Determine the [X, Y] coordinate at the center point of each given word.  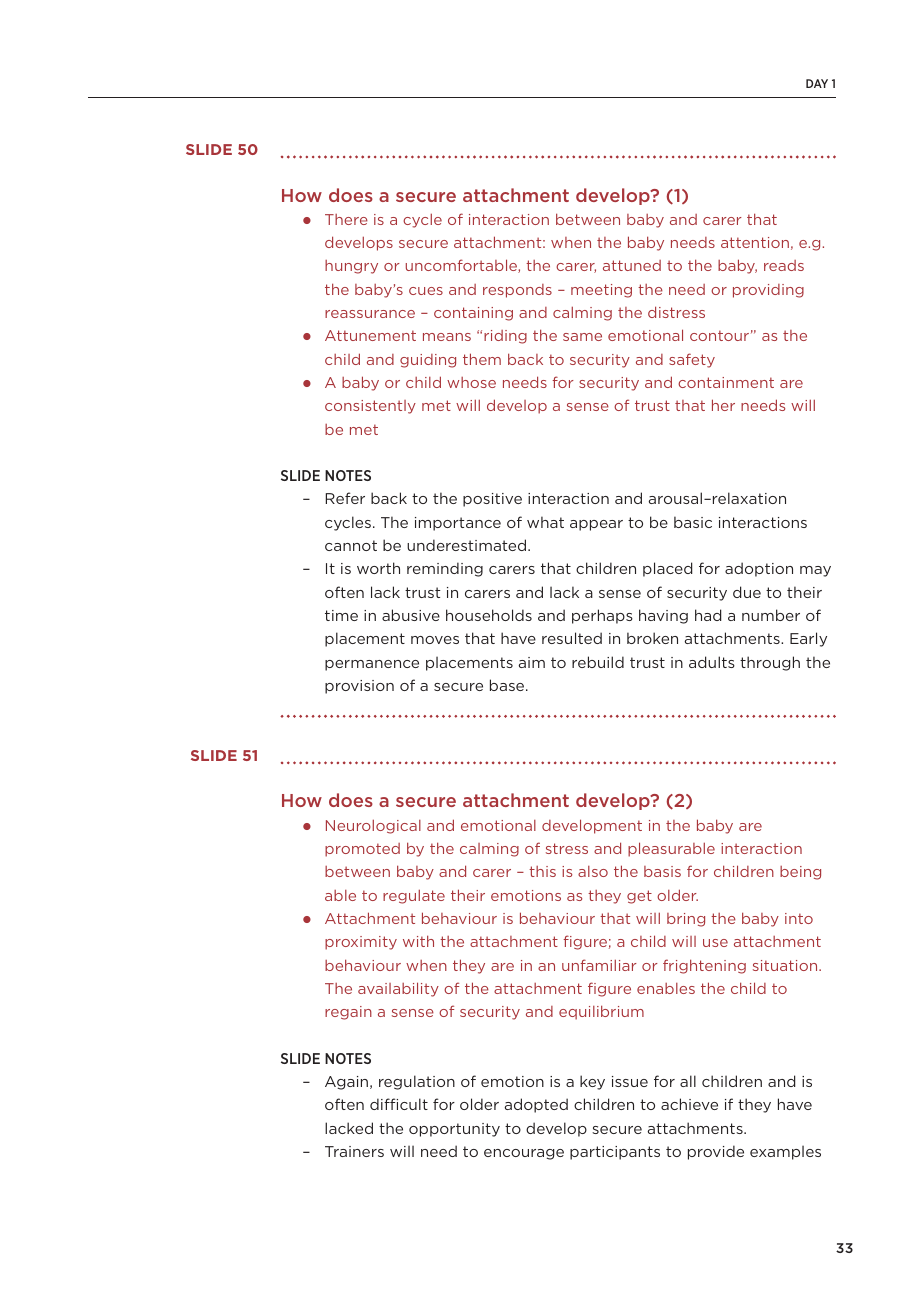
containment [726, 382]
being [800, 873]
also [593, 871]
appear [596, 525]
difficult [399, 1104]
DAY [817, 83]
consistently [370, 407]
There [346, 219]
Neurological [373, 826]
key [592, 1082]
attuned [632, 265]
